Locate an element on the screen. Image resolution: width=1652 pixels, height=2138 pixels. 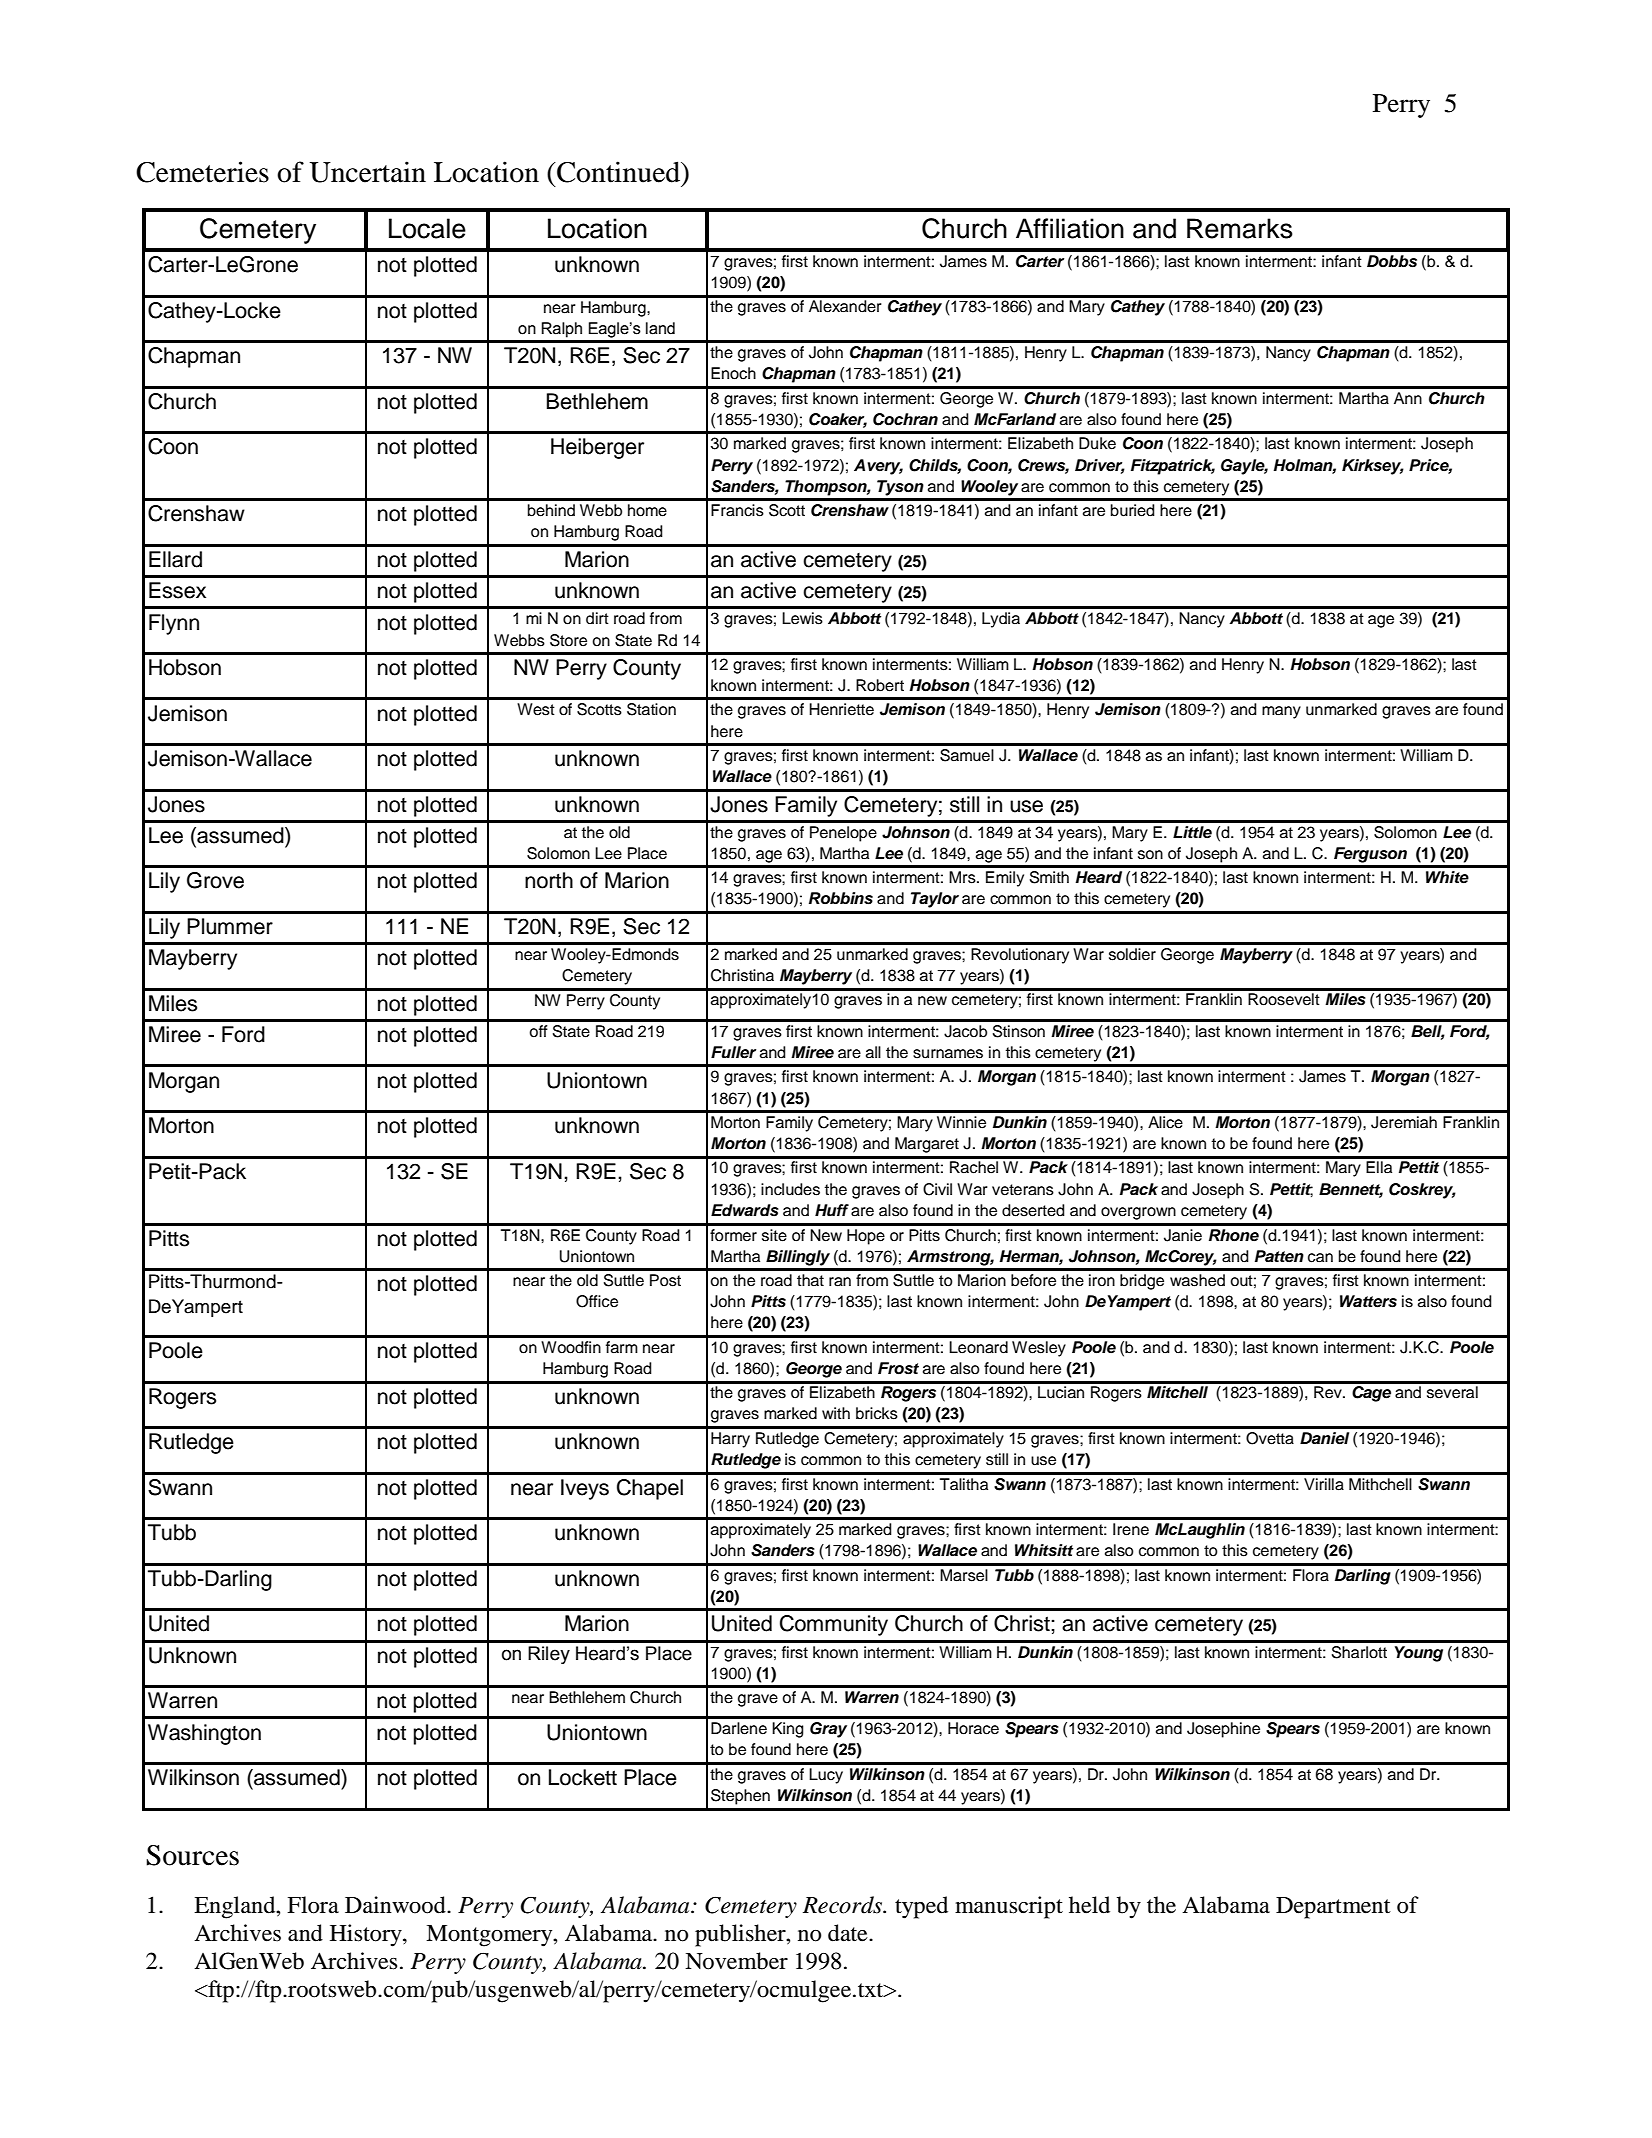
Department is located at coordinates (1333, 1908).
